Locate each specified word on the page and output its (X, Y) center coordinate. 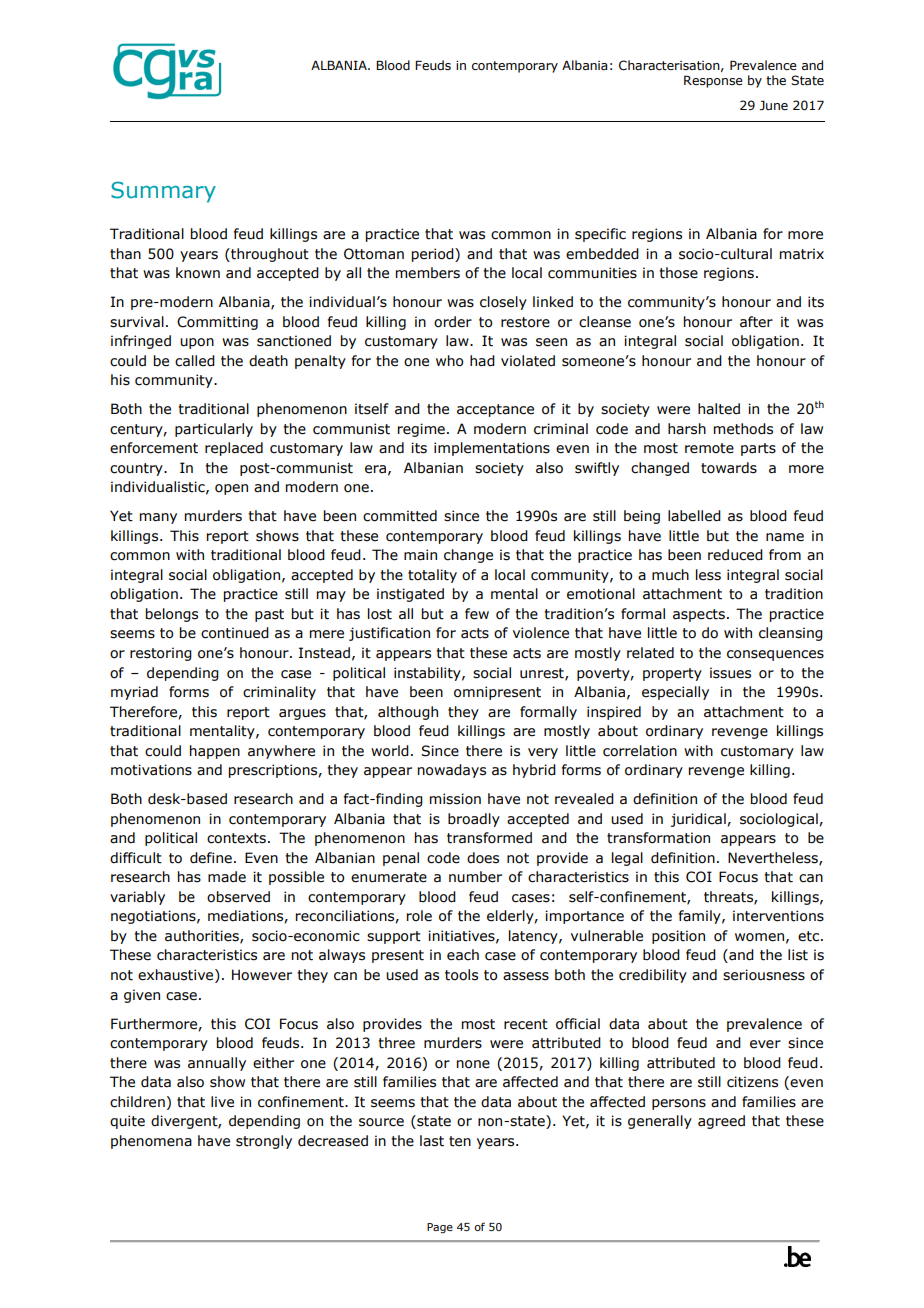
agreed (721, 1122)
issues (730, 673)
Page (440, 1228)
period (434, 255)
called (195, 361)
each (463, 955)
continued (235, 633)
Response (713, 81)
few (477, 614)
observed (238, 897)
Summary (163, 192)
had (482, 361)
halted (719, 409)
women (759, 937)
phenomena (151, 1142)
